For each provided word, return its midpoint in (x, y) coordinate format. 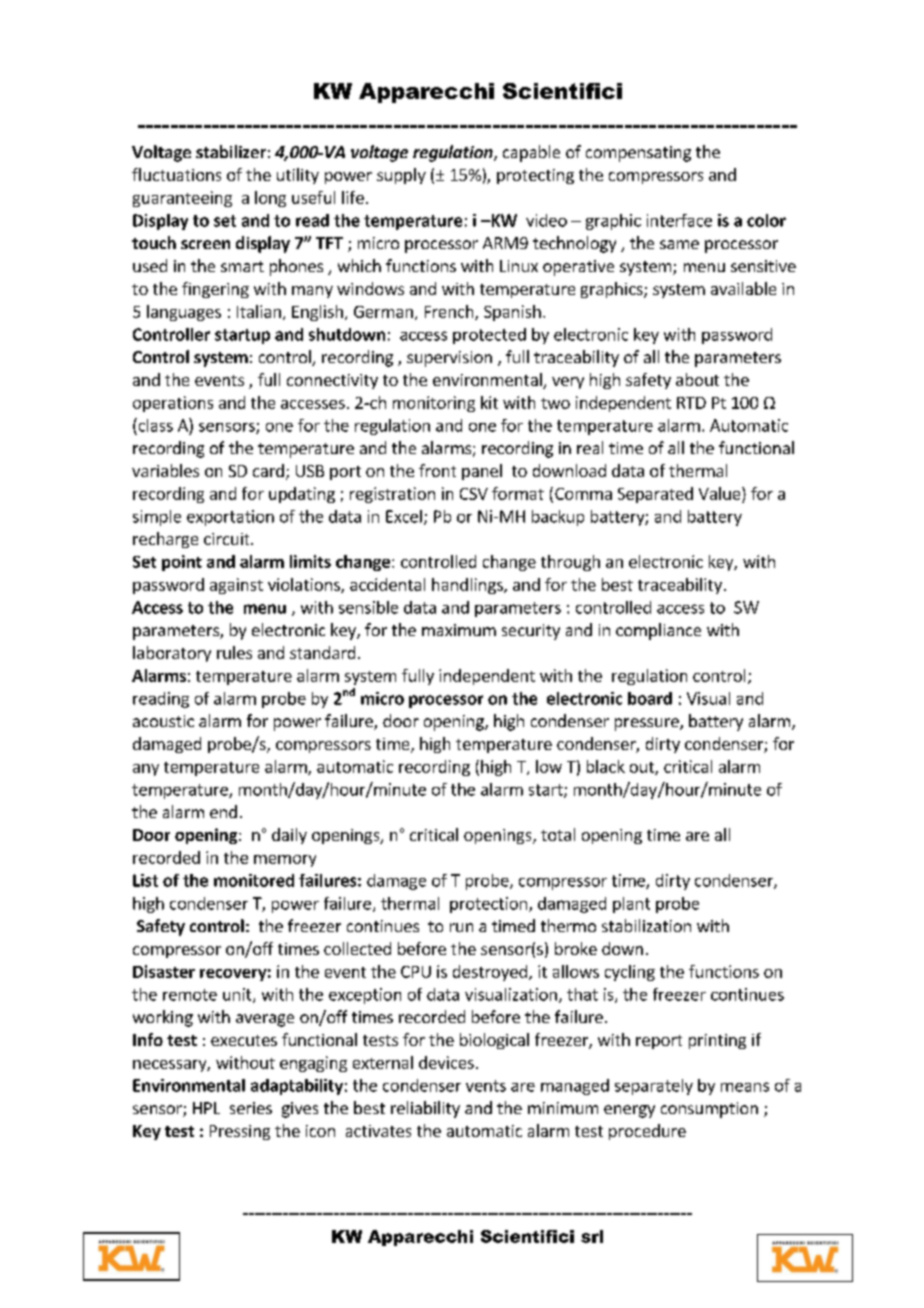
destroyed (490, 973)
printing (717, 1041)
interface (679, 220)
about (697, 379)
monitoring (434, 404)
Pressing (240, 1132)
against (236, 586)
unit (238, 995)
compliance (658, 631)
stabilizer (231, 151)
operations (173, 404)
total (558, 834)
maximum (459, 630)
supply (401, 176)
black (606, 766)
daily (289, 836)
